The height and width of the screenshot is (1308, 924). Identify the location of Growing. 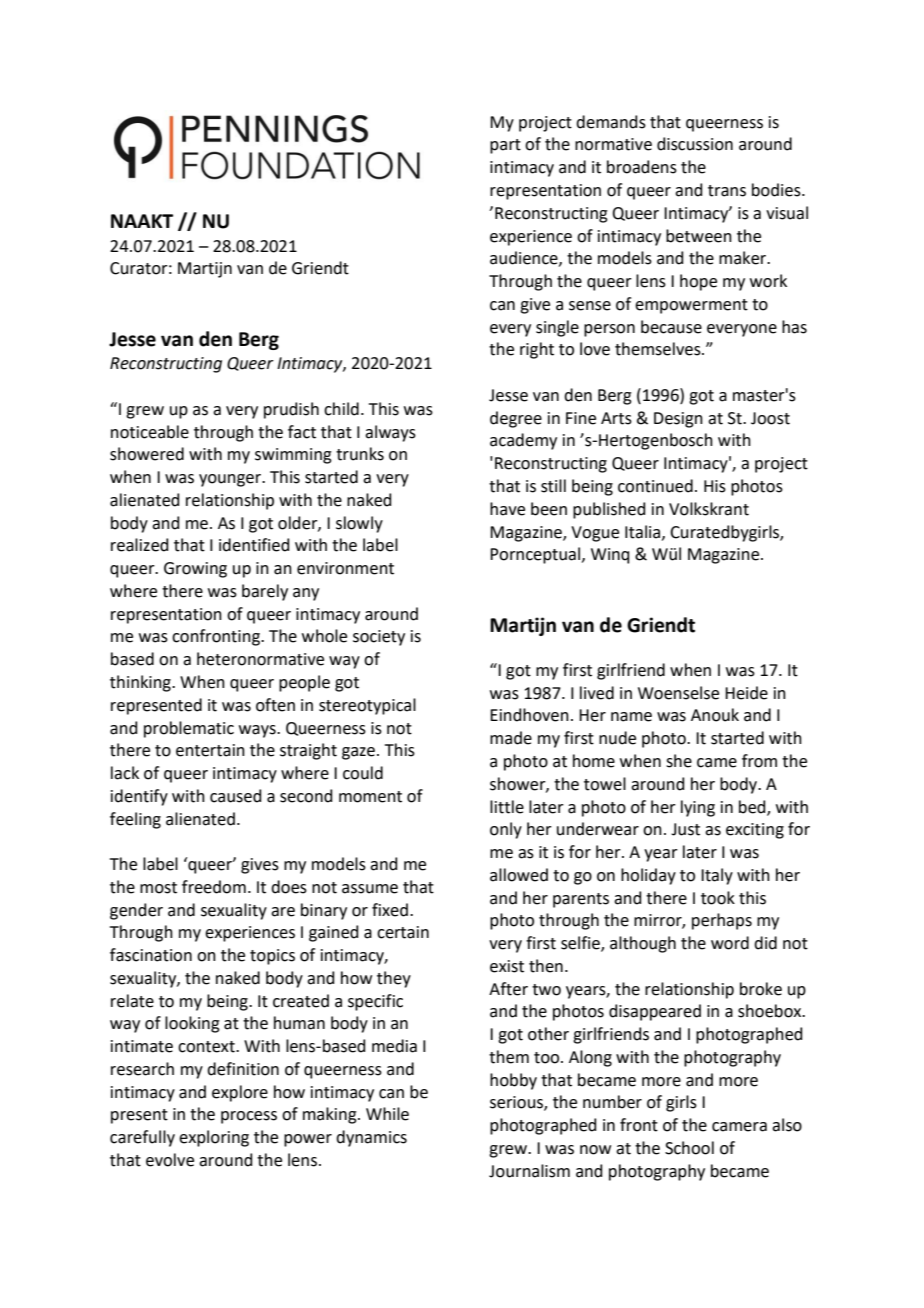
(195, 570).
